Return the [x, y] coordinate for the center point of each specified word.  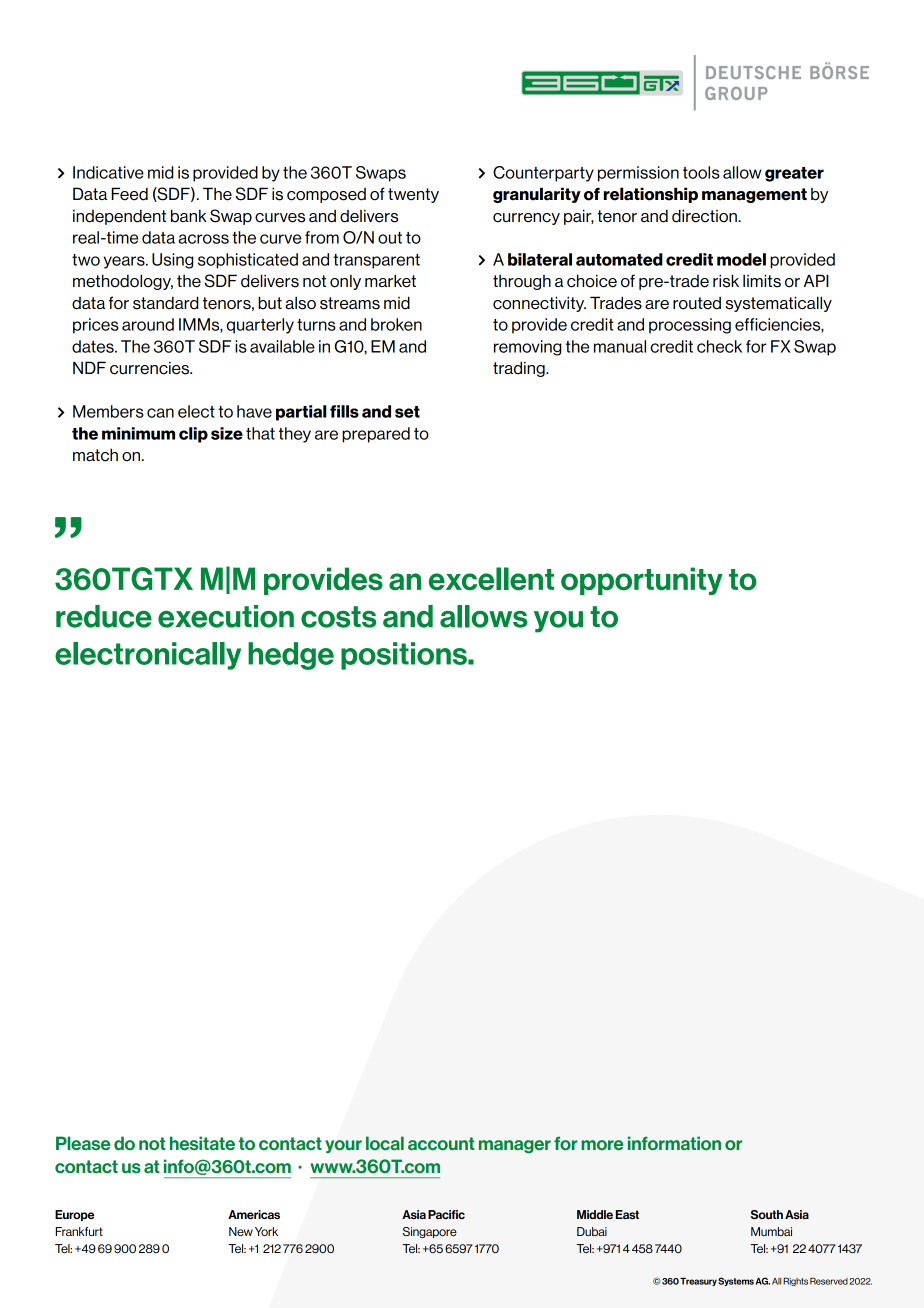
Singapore [430, 1232]
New [241, 1231]
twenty [413, 195]
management [754, 195]
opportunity [642, 581]
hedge [291, 656]
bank [189, 216]
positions [405, 656]
